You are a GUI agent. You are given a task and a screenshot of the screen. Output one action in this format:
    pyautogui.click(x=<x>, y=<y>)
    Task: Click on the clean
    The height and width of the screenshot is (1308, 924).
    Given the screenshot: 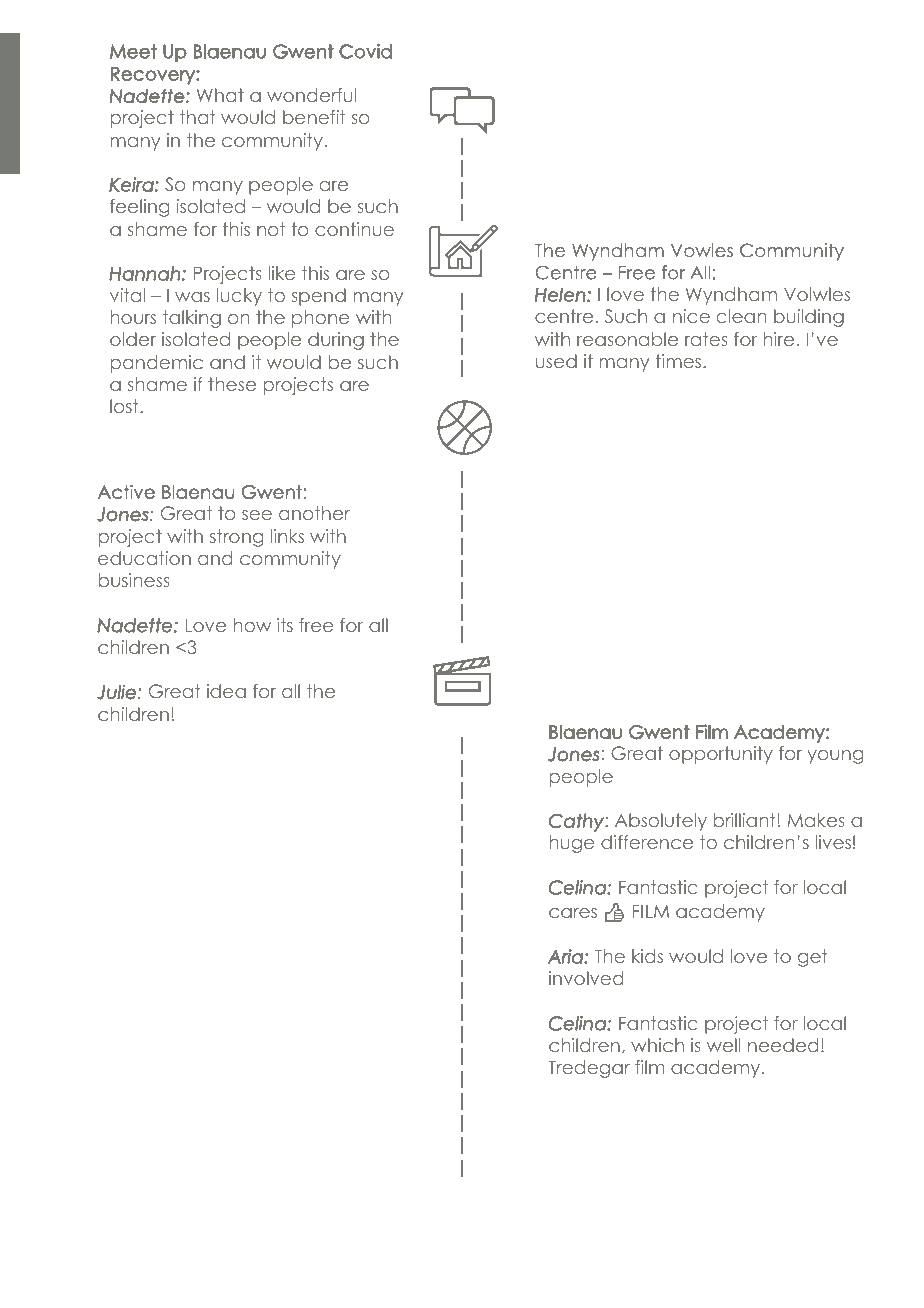 What is the action you would take?
    pyautogui.click(x=742, y=316)
